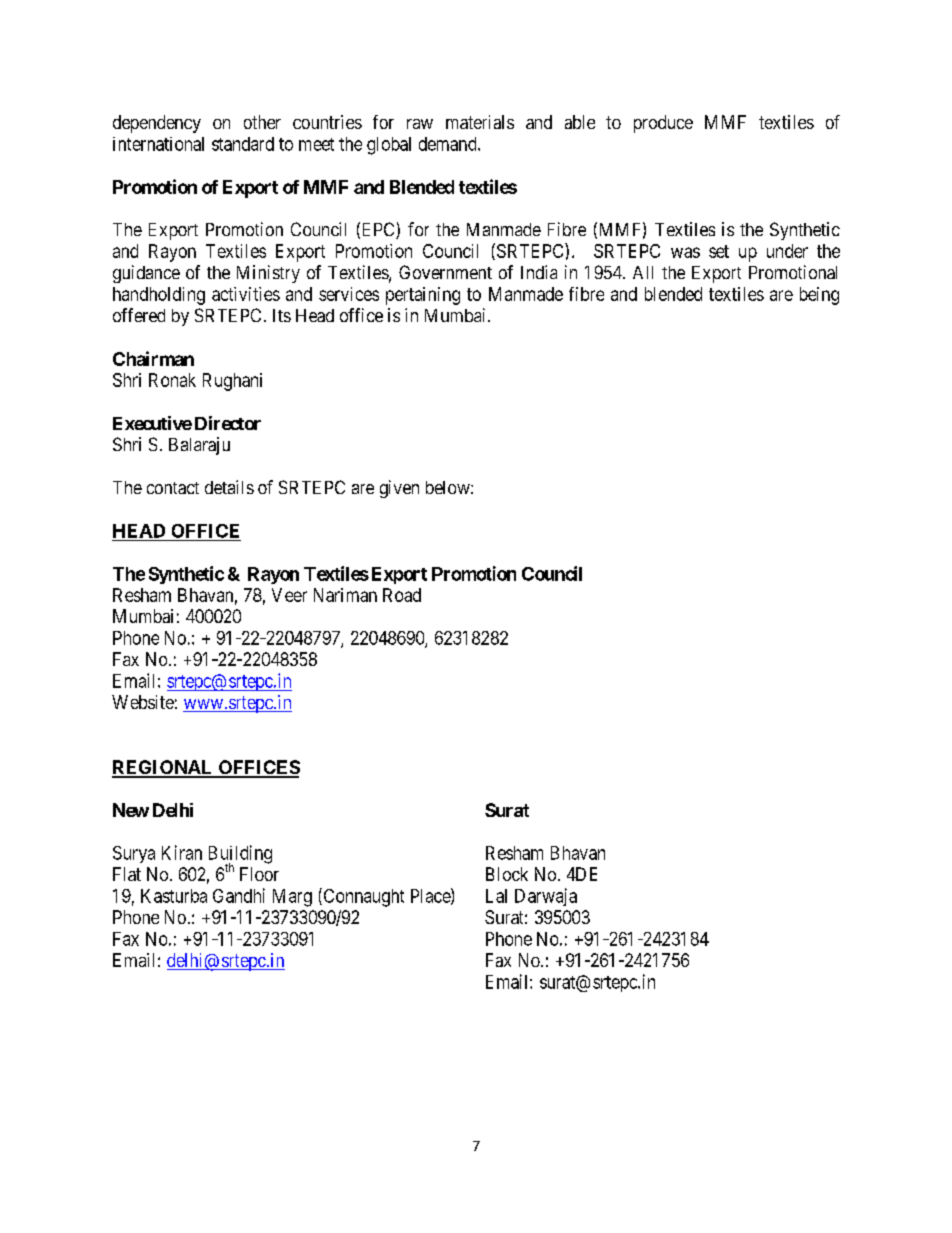 The image size is (952, 1233). Describe the element at coordinates (240, 855) in the screenshot. I see `Building` at that location.
